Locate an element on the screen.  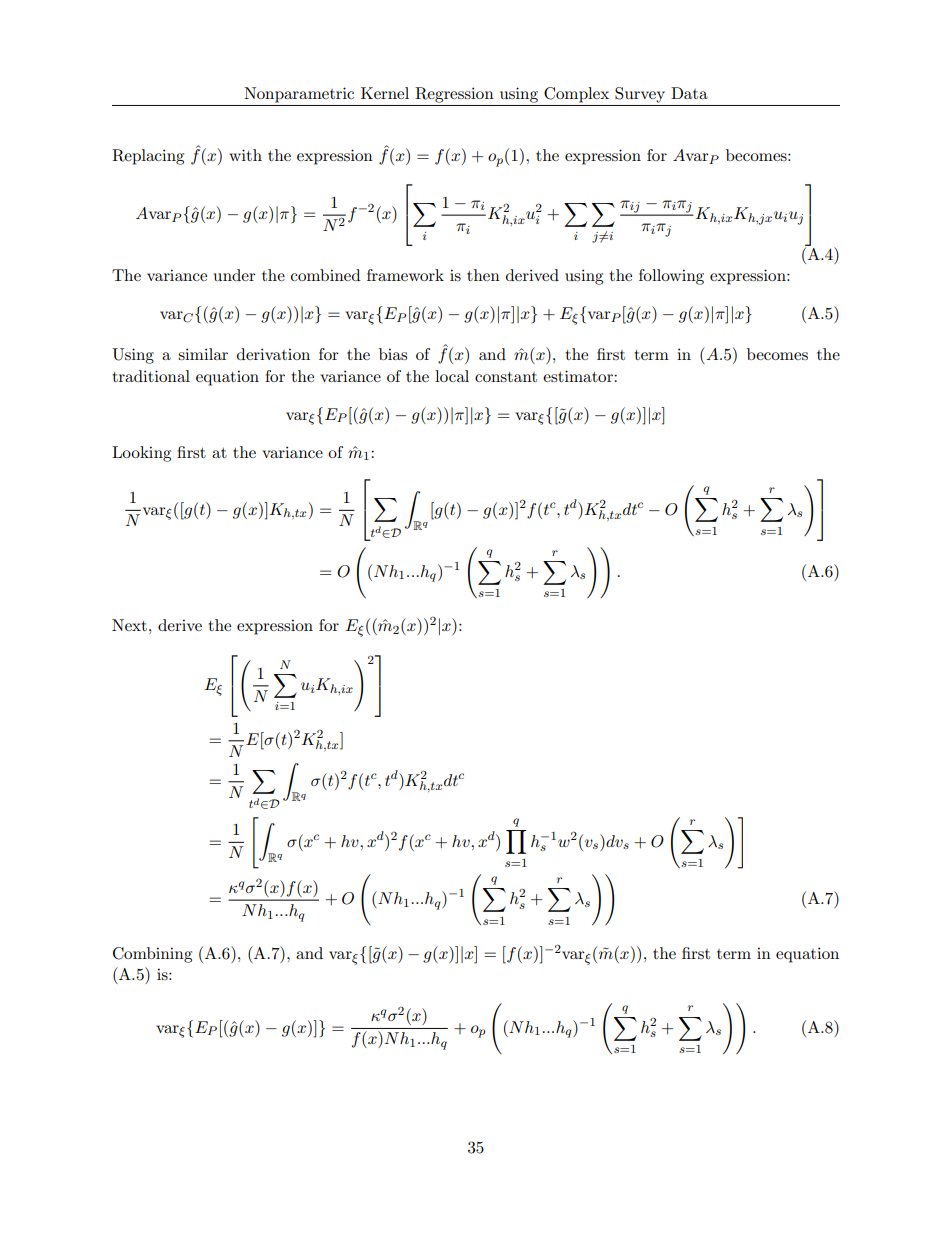
local is located at coordinates (452, 376).
